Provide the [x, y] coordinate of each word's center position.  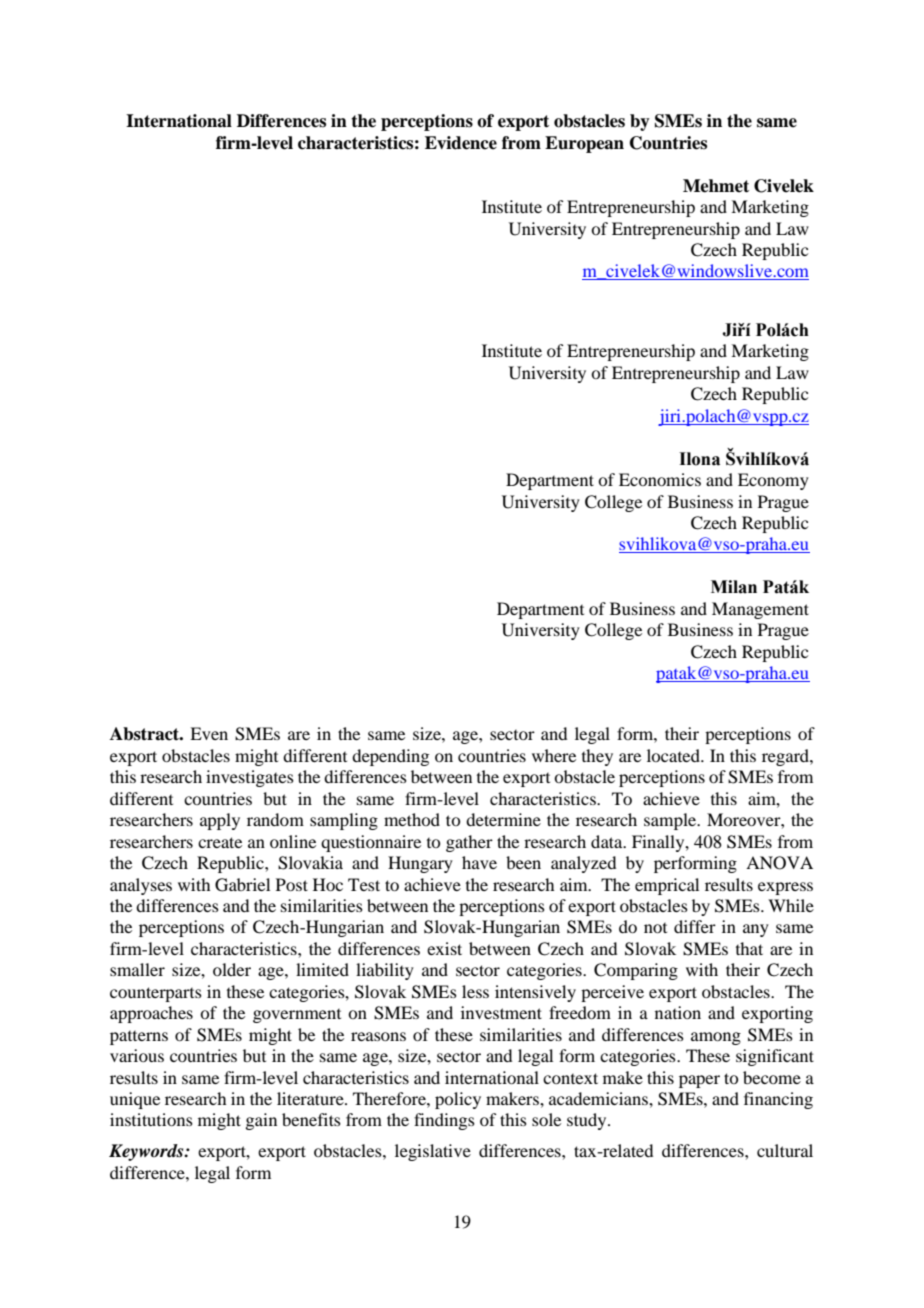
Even [209, 733]
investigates [250, 778]
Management [760, 610]
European [584, 144]
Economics [660, 479]
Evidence [461, 143]
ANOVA [779, 863]
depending [390, 757]
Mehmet [716, 186]
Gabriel [242, 885]
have [479, 862]
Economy [773, 481]
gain [261, 1121]
